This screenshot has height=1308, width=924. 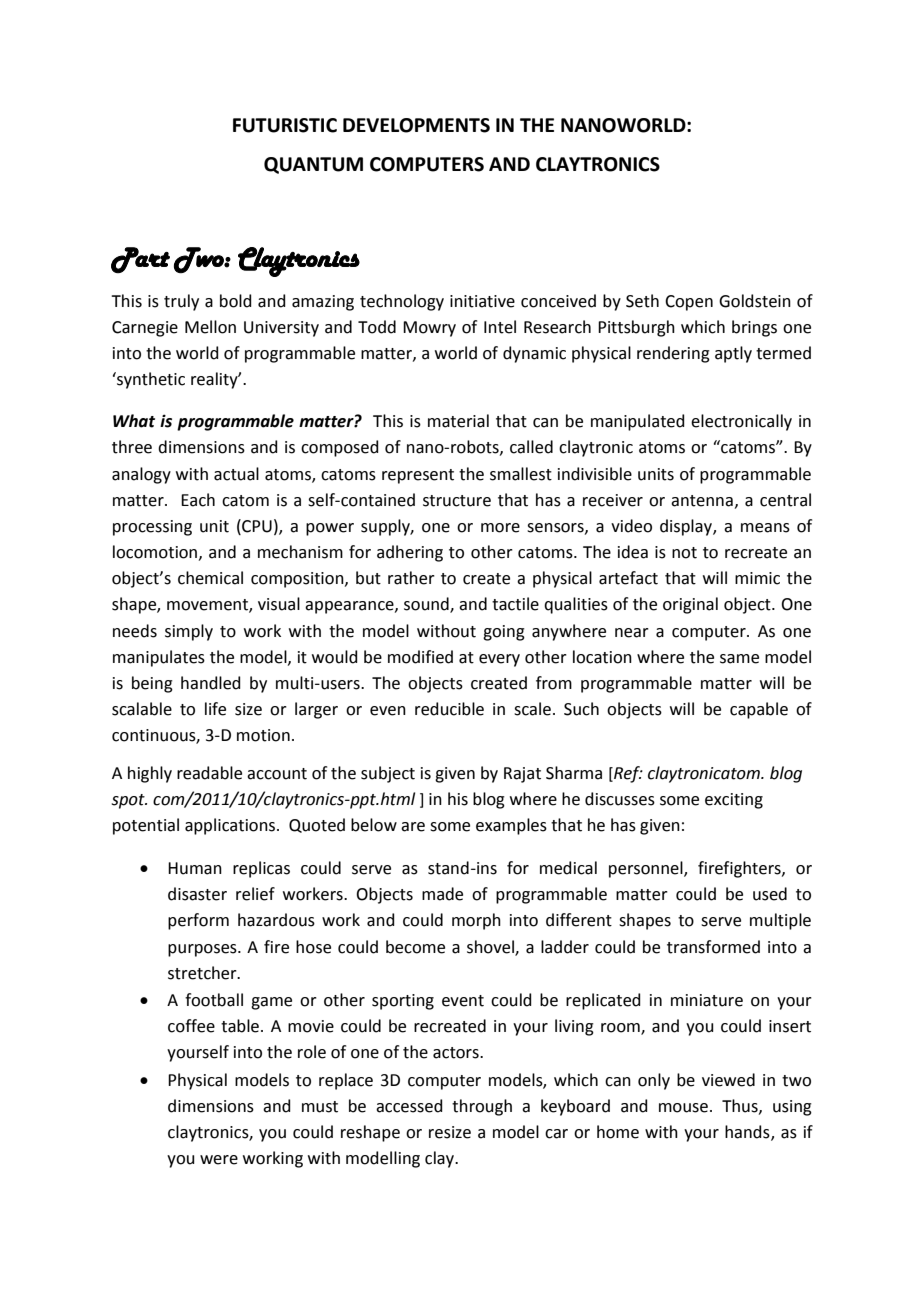 What do you see at coordinates (285, 125) in the screenshot?
I see `FUTURISTIC` at bounding box center [285, 125].
